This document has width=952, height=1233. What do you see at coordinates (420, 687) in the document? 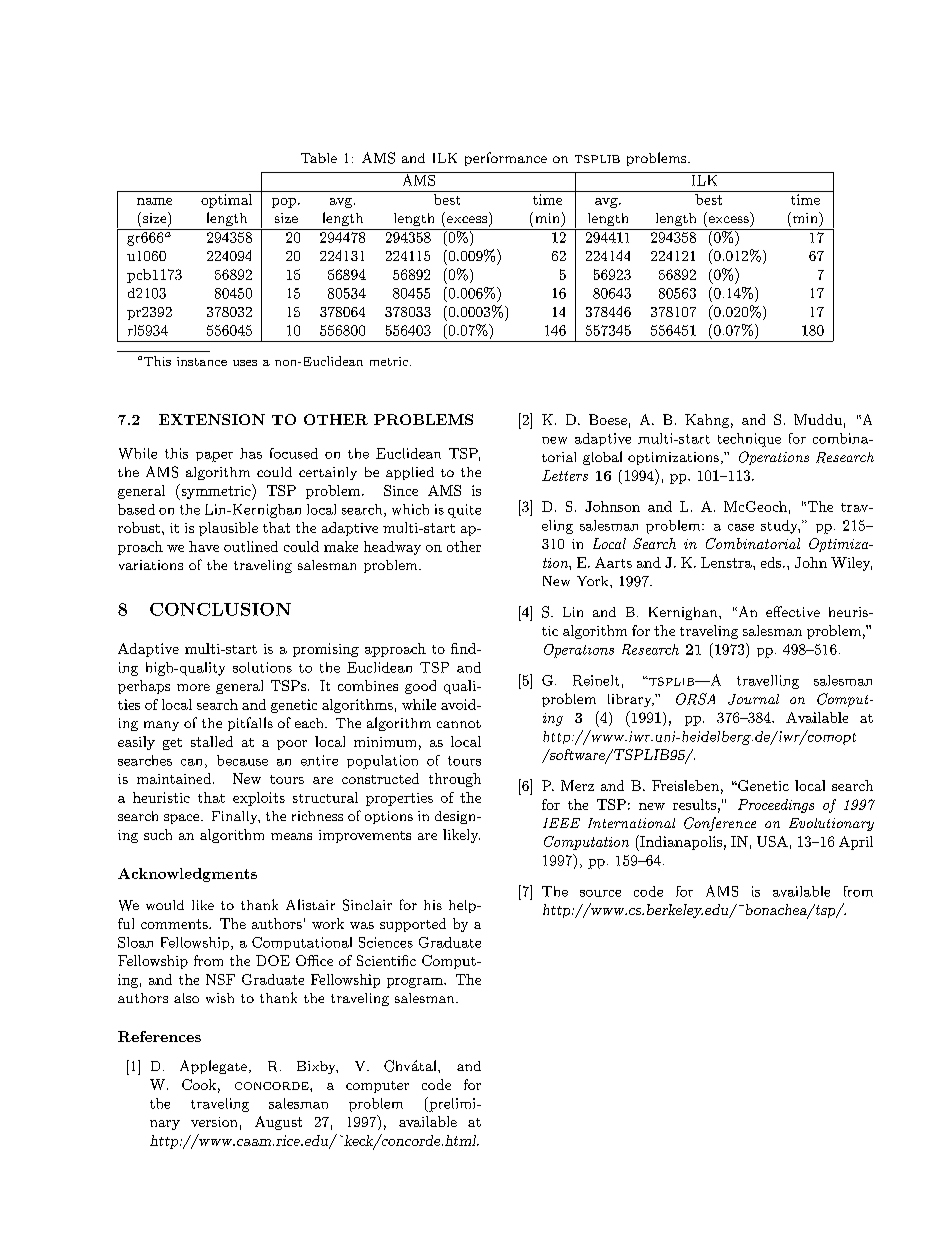
I see `good` at bounding box center [420, 687].
